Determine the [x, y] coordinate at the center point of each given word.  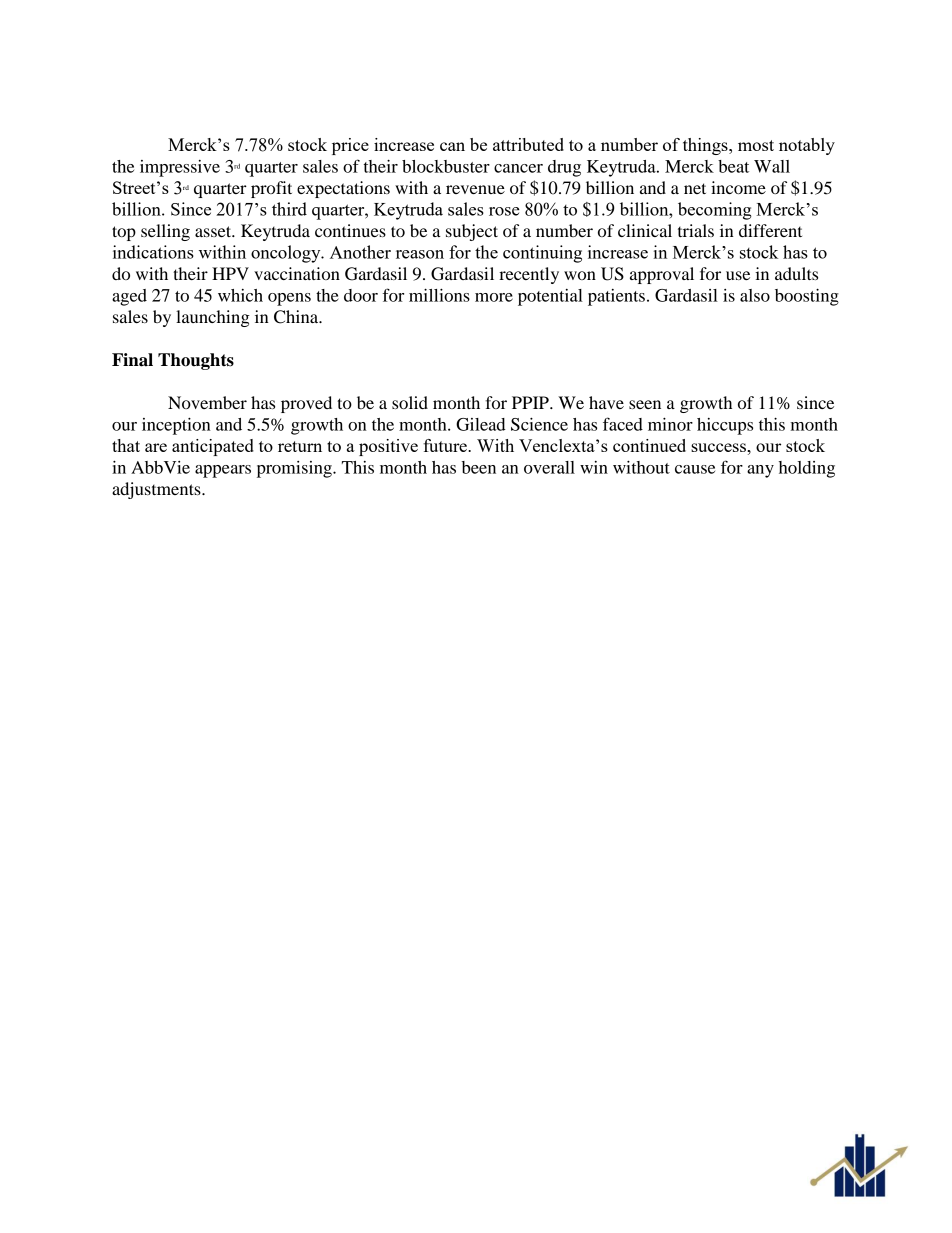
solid [410, 402]
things [706, 146]
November [207, 402]
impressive [180, 168]
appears [223, 471]
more [494, 297]
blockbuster [446, 166]
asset [214, 231]
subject [472, 232]
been [479, 467]
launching [213, 318]
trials [696, 230]
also [755, 295]
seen [645, 404]
